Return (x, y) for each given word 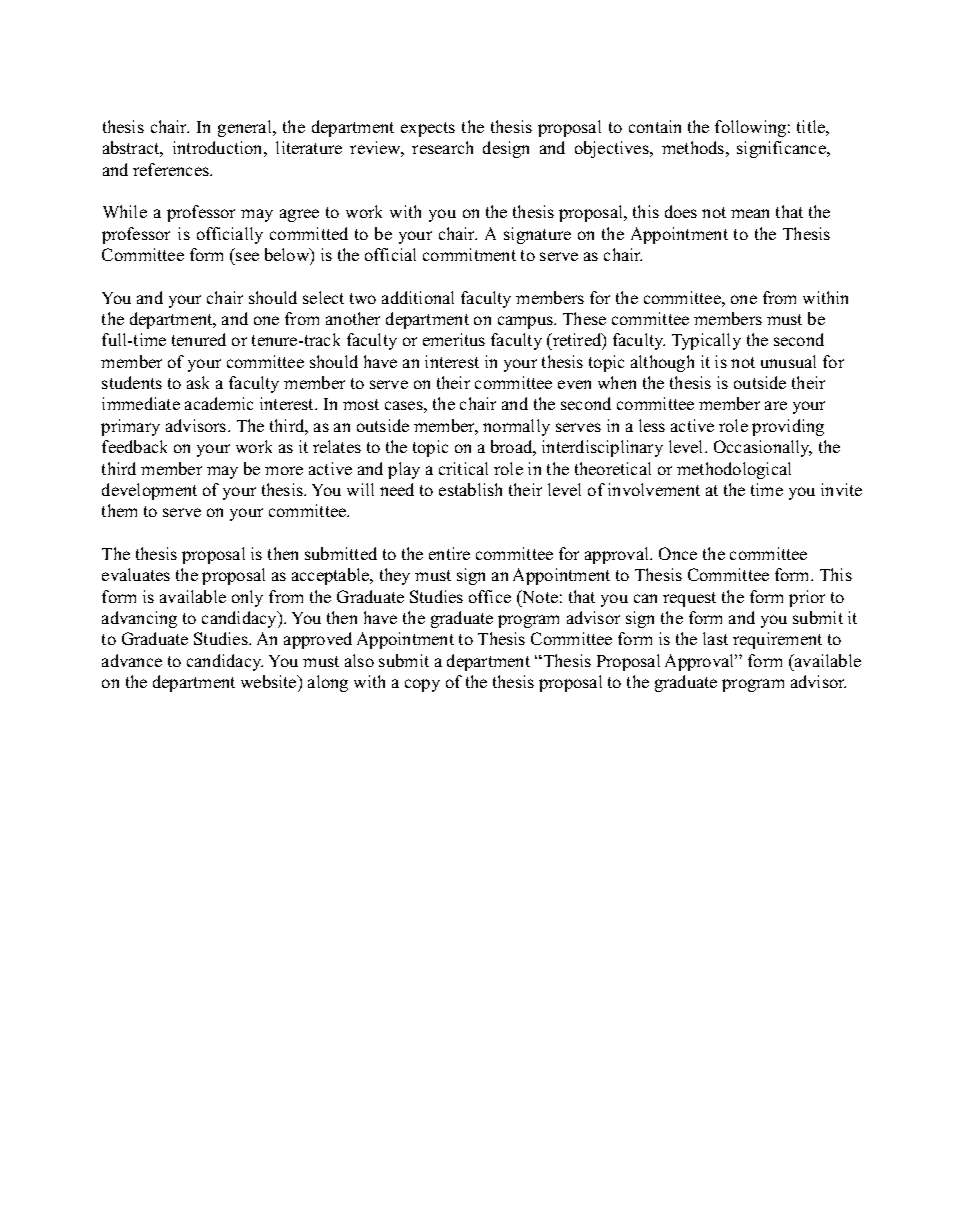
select (323, 297)
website (270, 681)
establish (470, 489)
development (149, 491)
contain (655, 126)
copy (422, 685)
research (442, 147)
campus (526, 322)
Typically (706, 341)
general (246, 128)
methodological (734, 470)
